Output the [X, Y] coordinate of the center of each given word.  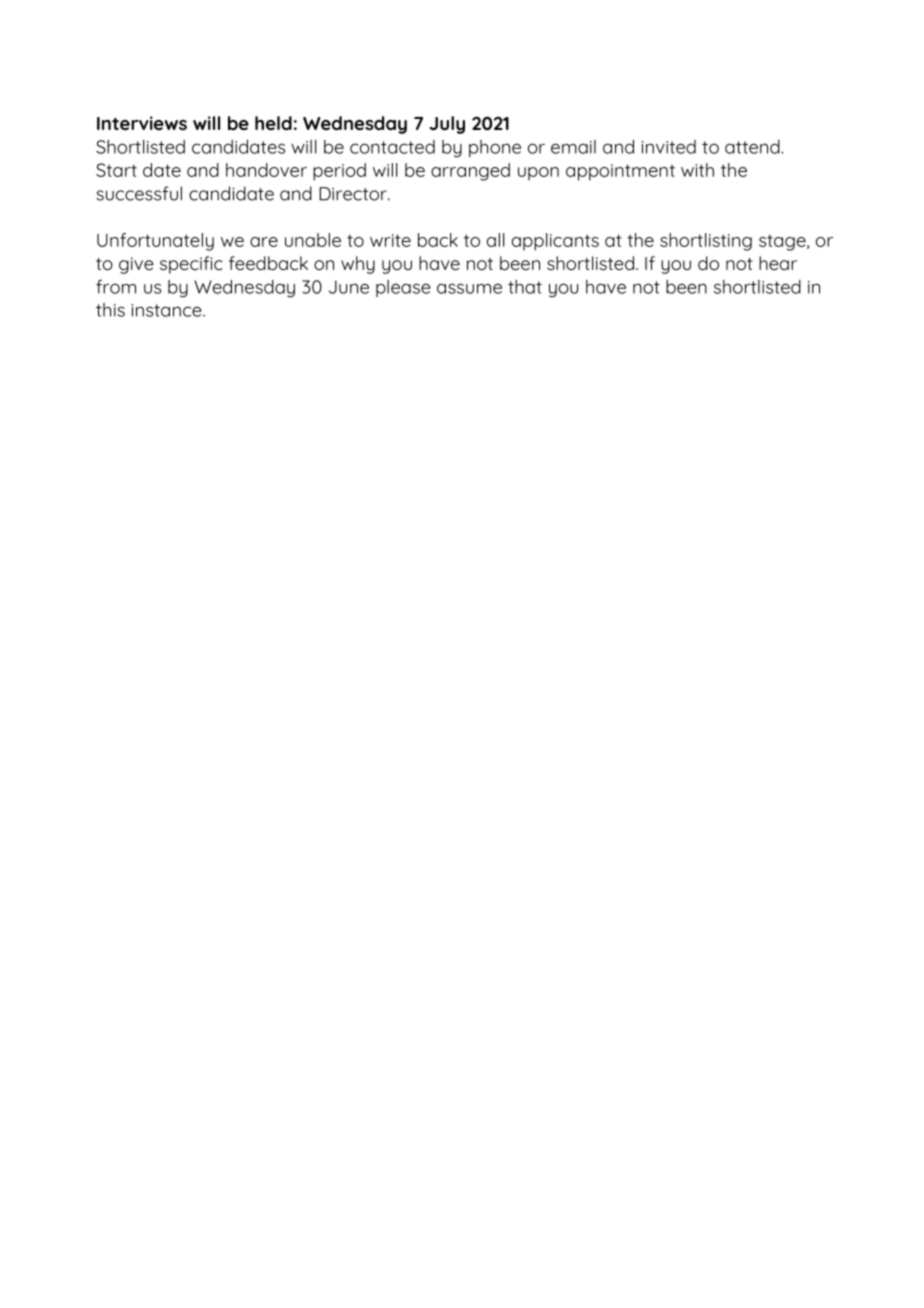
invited [668, 147]
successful [139, 193]
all [496, 240]
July [447, 125]
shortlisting [706, 242]
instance [167, 310]
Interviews [142, 123]
